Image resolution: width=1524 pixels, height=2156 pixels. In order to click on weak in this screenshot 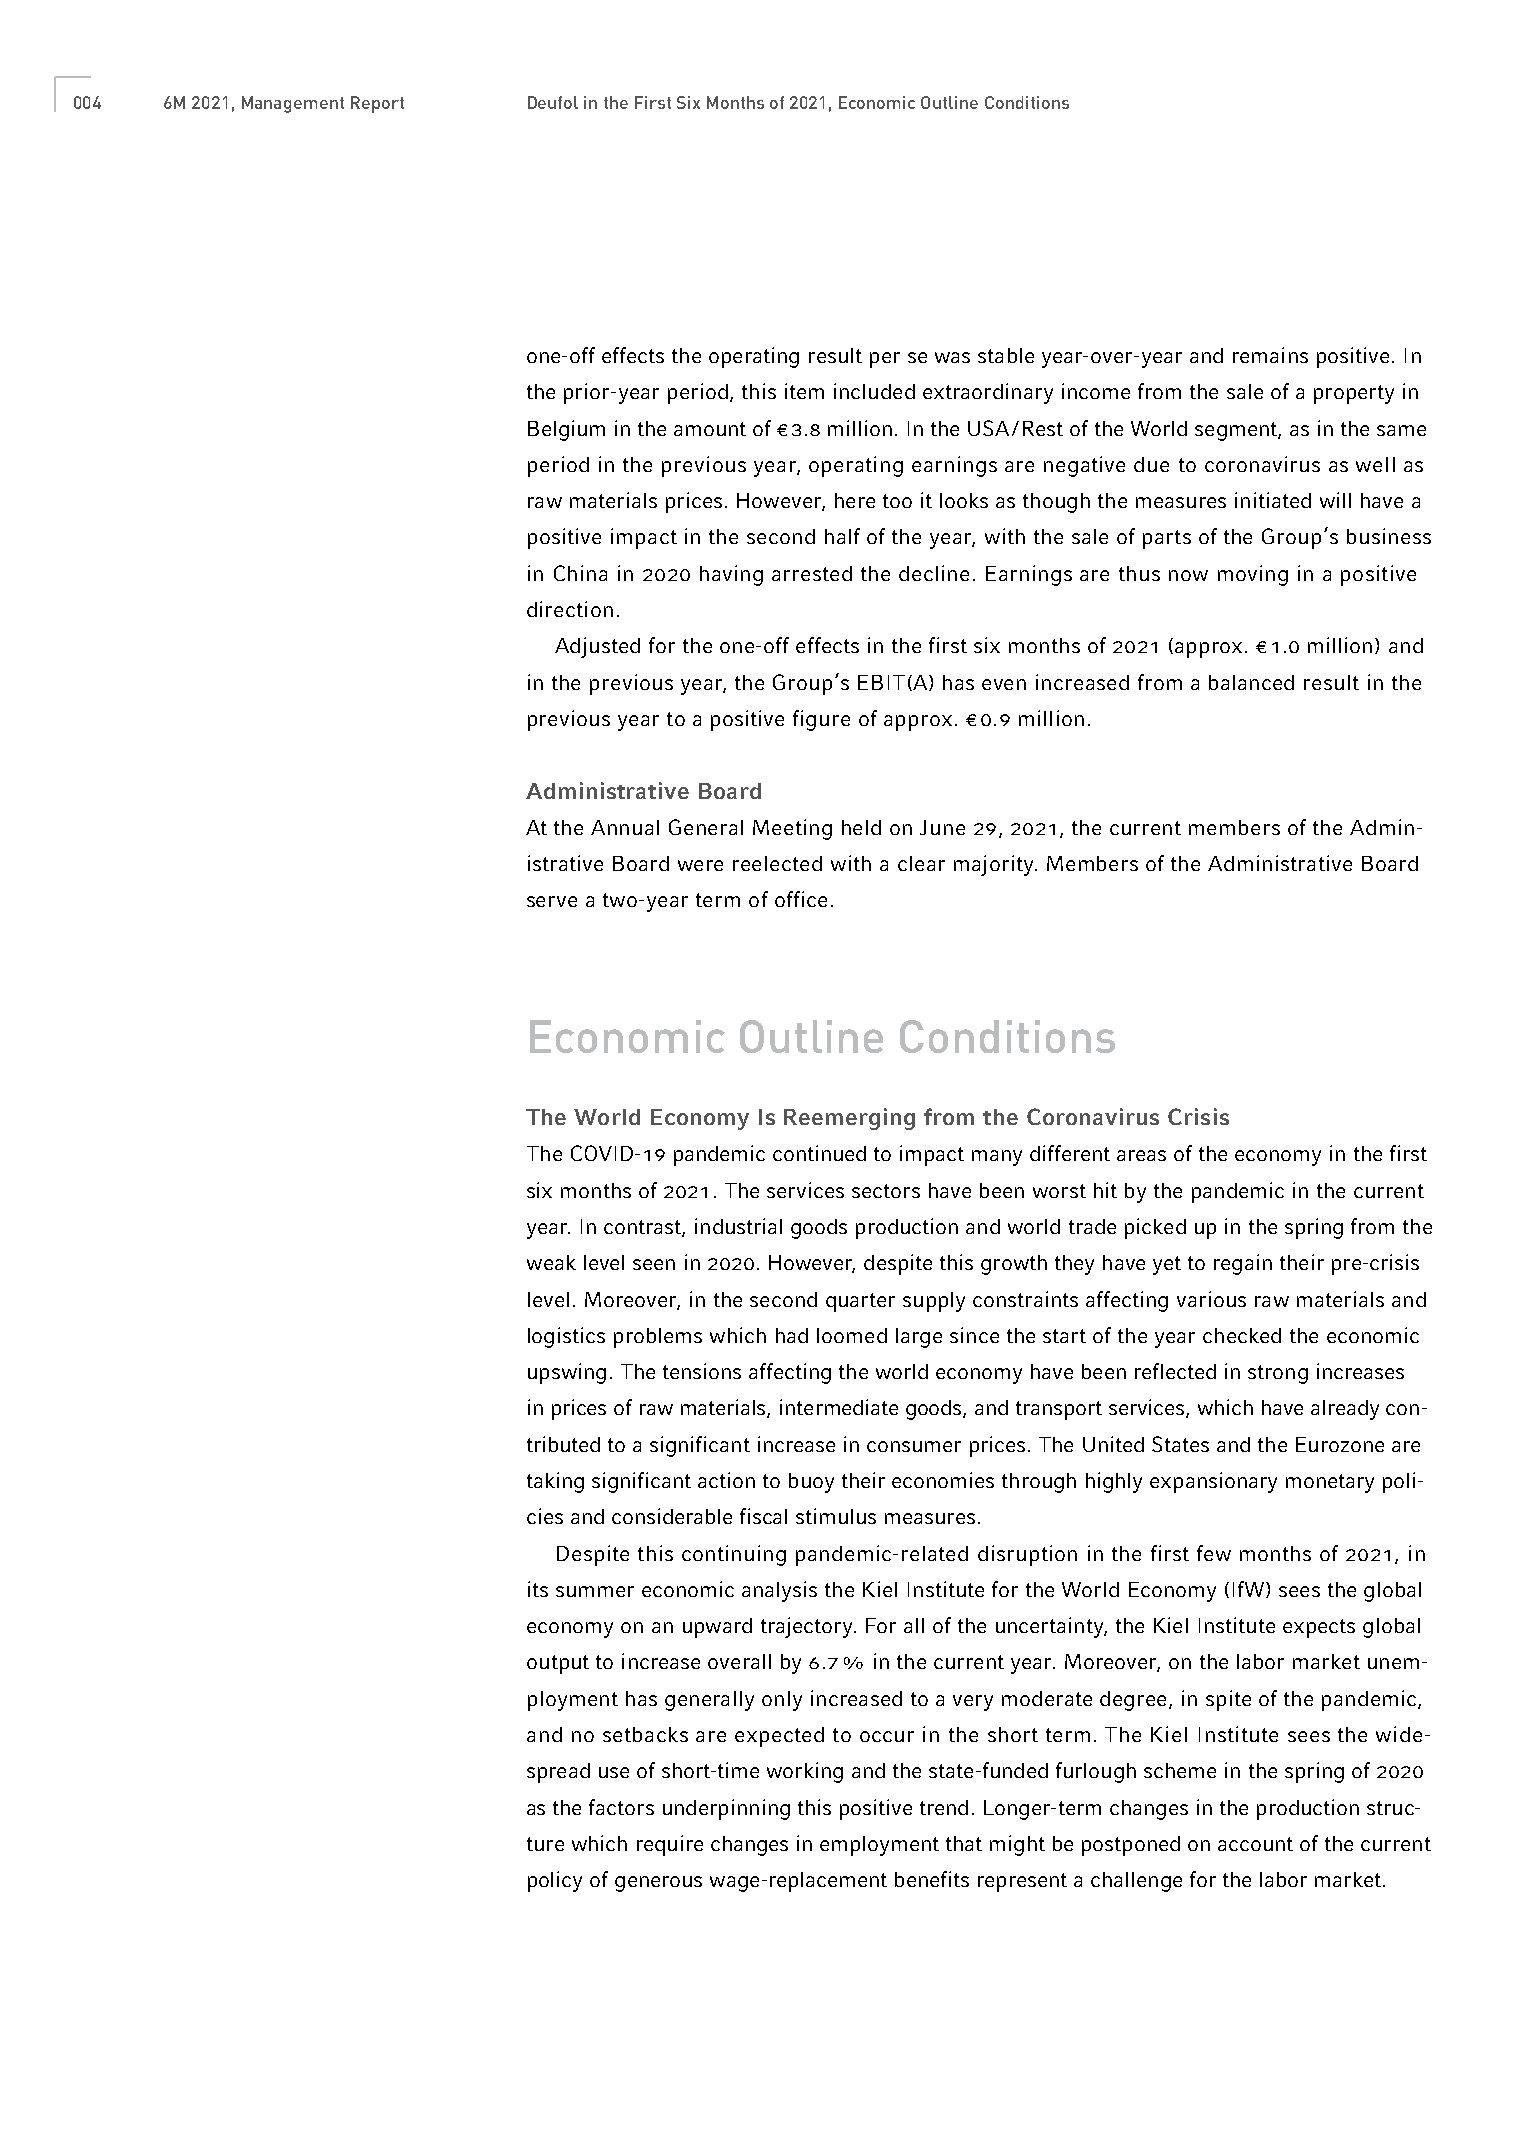, I will do `click(551, 1262)`.
